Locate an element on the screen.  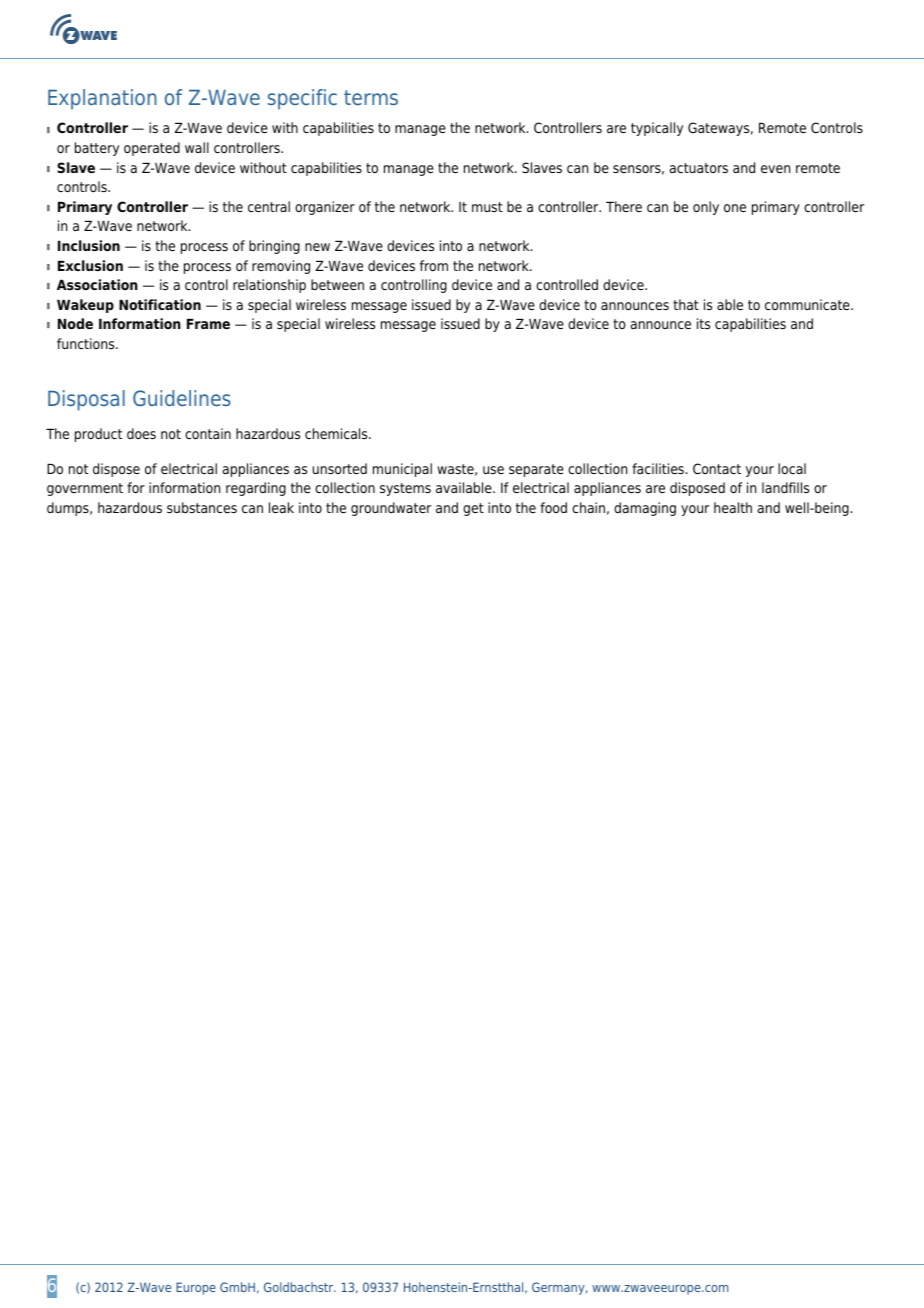
from is located at coordinates (434, 265).
